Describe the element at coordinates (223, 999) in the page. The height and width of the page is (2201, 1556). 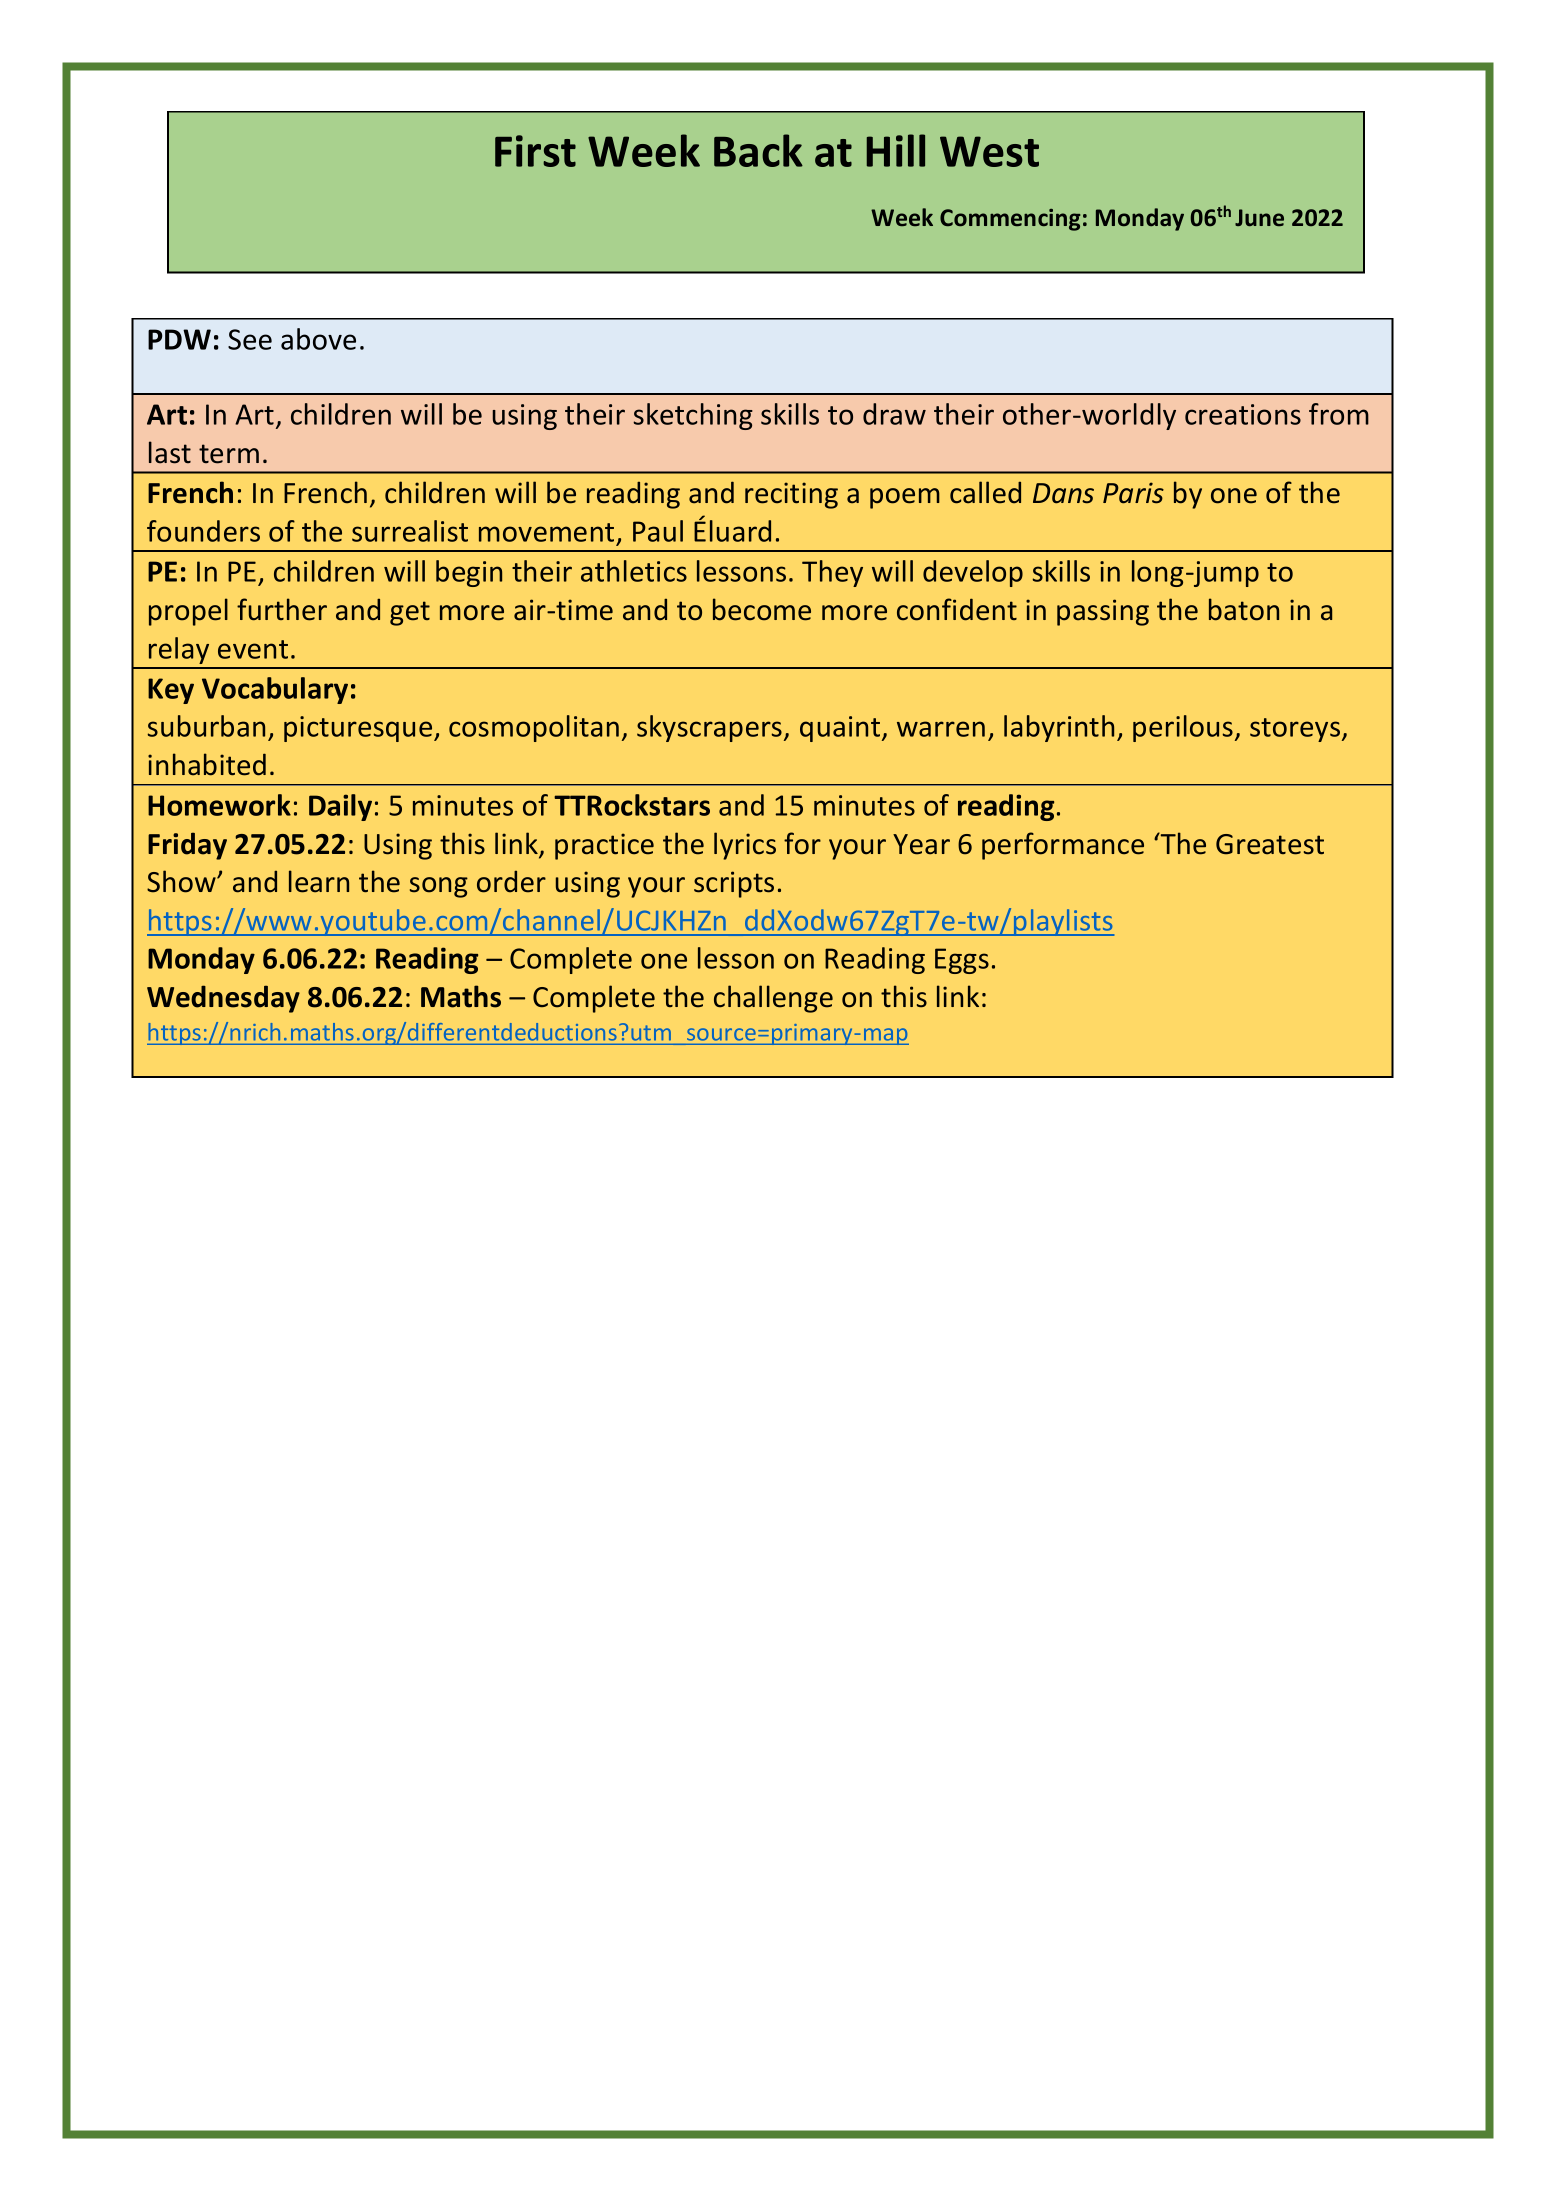
I see `Wednesday` at that location.
